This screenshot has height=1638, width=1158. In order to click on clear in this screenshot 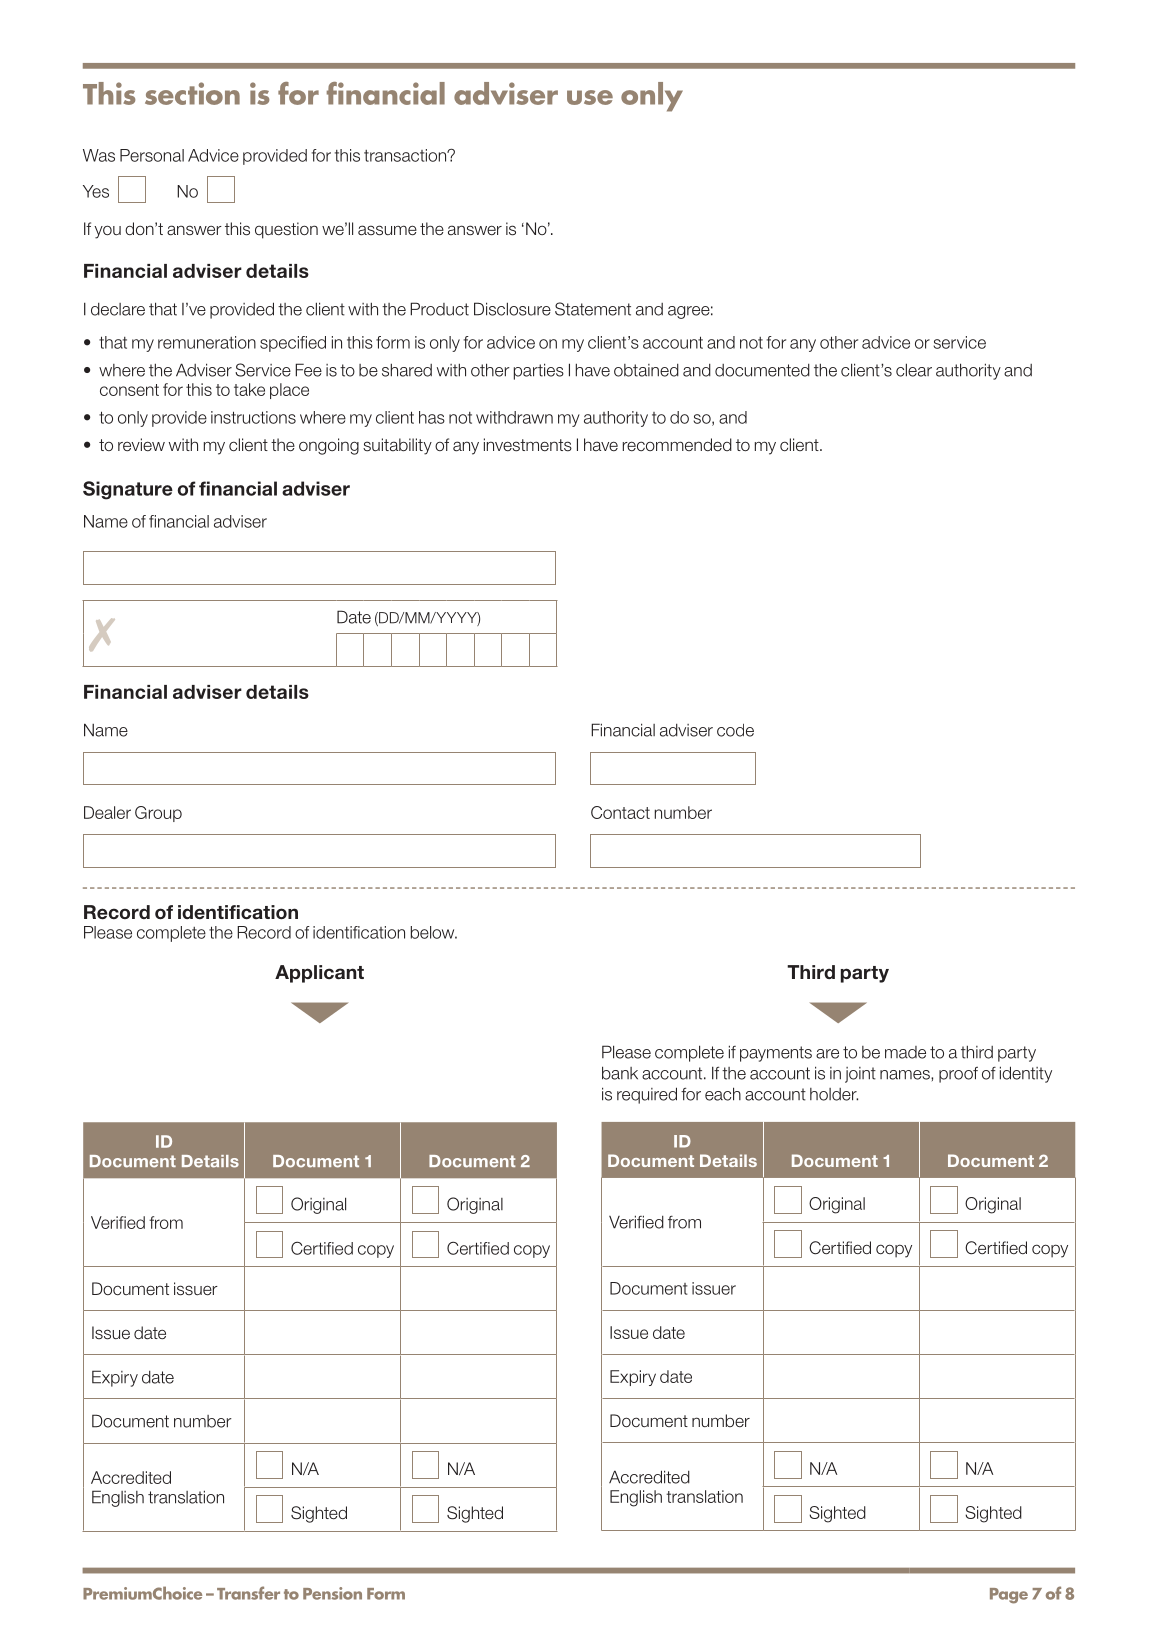, I will do `click(914, 370)`.
